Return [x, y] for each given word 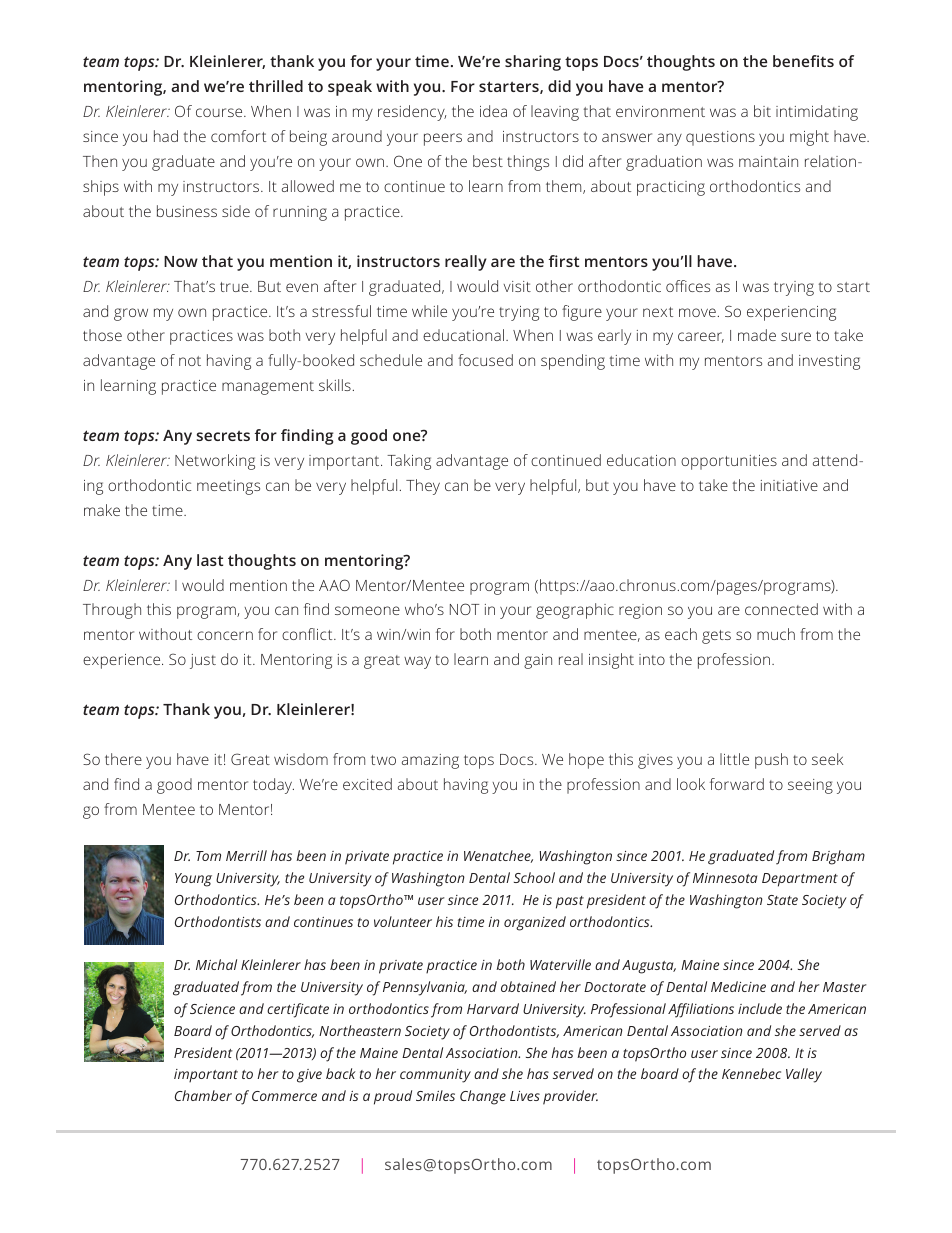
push [771, 761]
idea [493, 111]
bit [762, 111]
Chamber [203, 1095]
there [123, 759]
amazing [430, 761]
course [220, 112]
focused [485, 360]
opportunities [729, 462]
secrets [223, 436]
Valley [804, 1075]
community [435, 1076]
